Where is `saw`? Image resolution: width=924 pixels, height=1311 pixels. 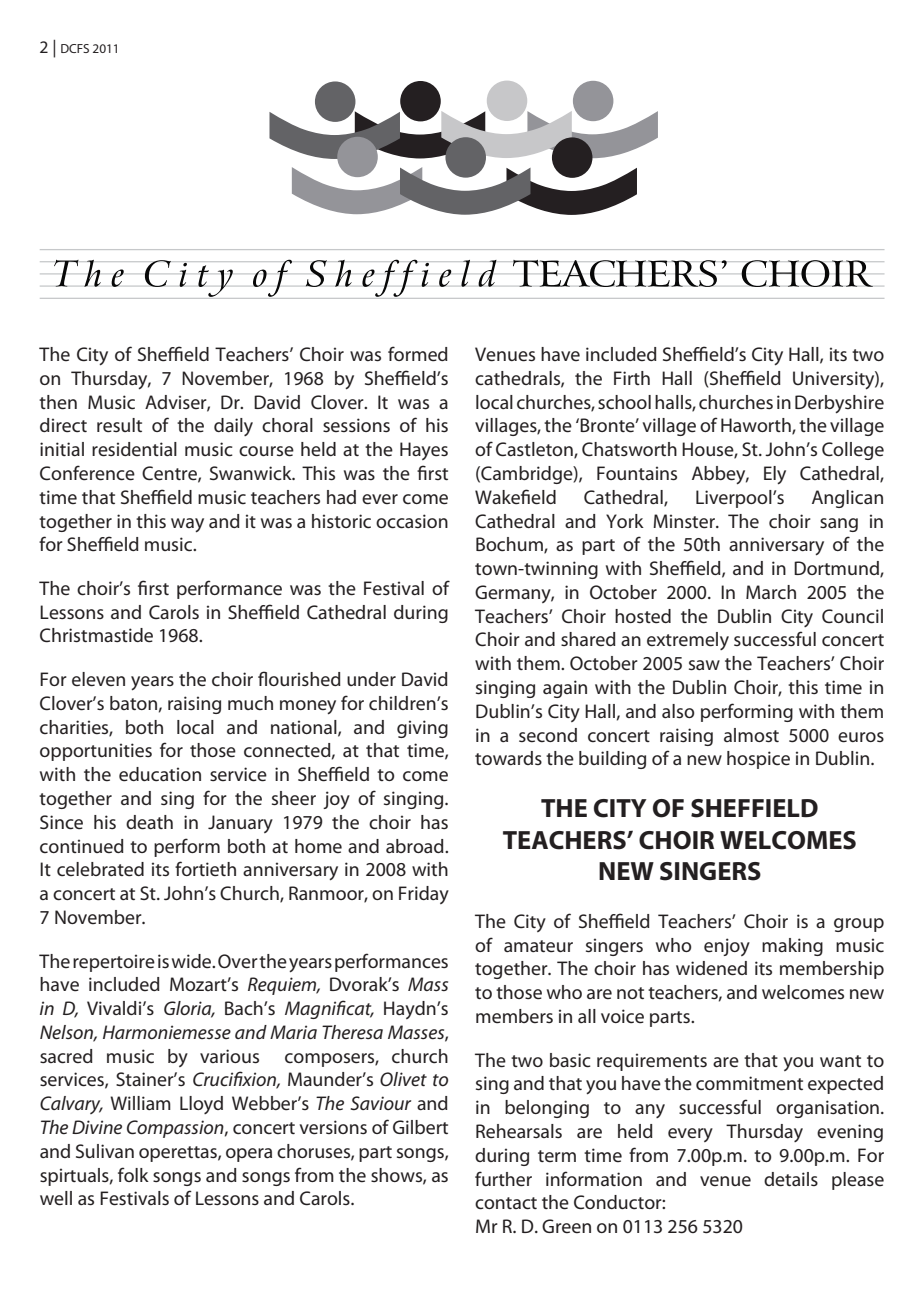 saw is located at coordinates (704, 665).
